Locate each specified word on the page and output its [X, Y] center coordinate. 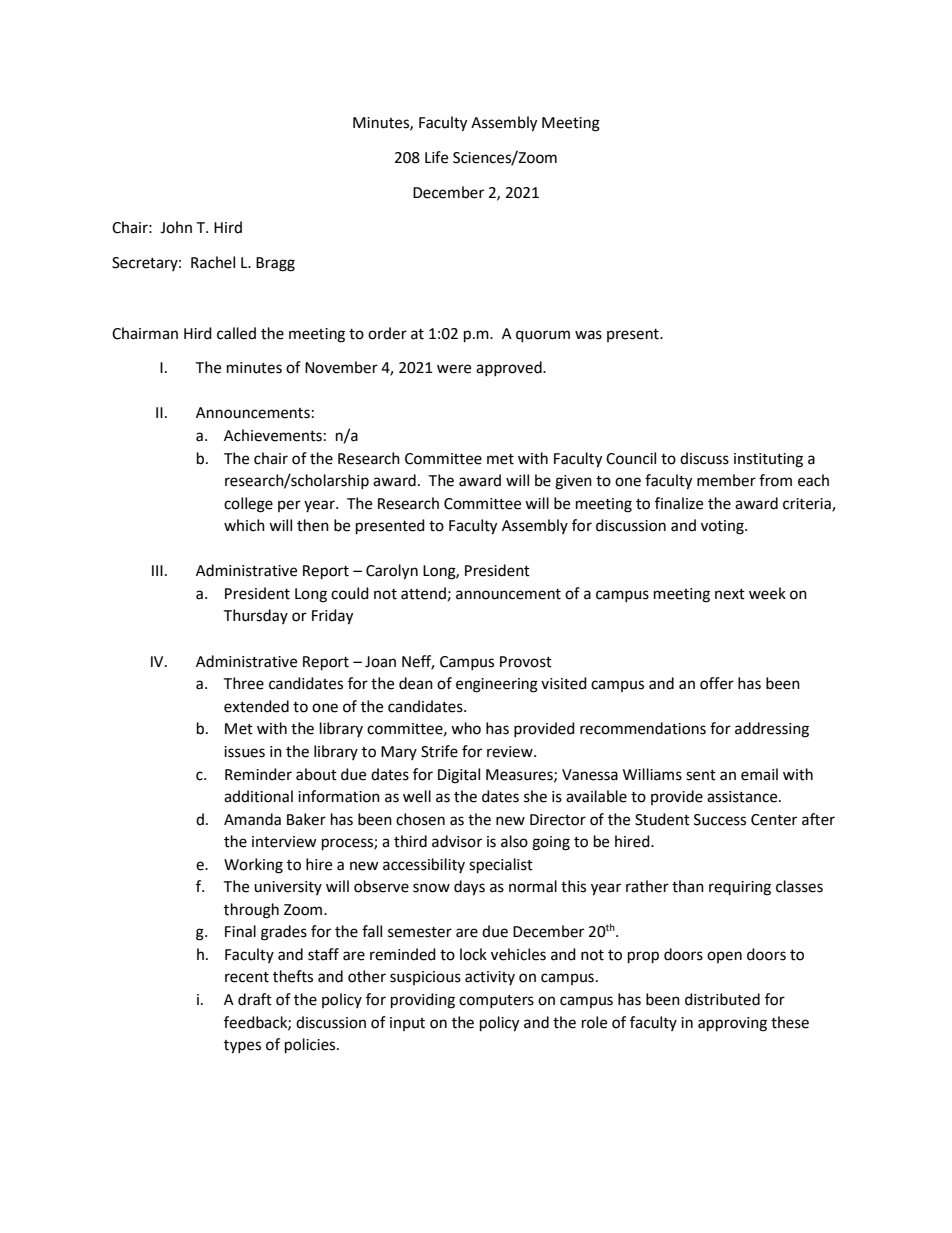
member [726, 480]
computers [496, 1001]
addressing [772, 730]
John [176, 227]
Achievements [273, 435]
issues [244, 752]
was [588, 335]
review [511, 752]
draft [255, 999]
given [573, 482]
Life [436, 157]
